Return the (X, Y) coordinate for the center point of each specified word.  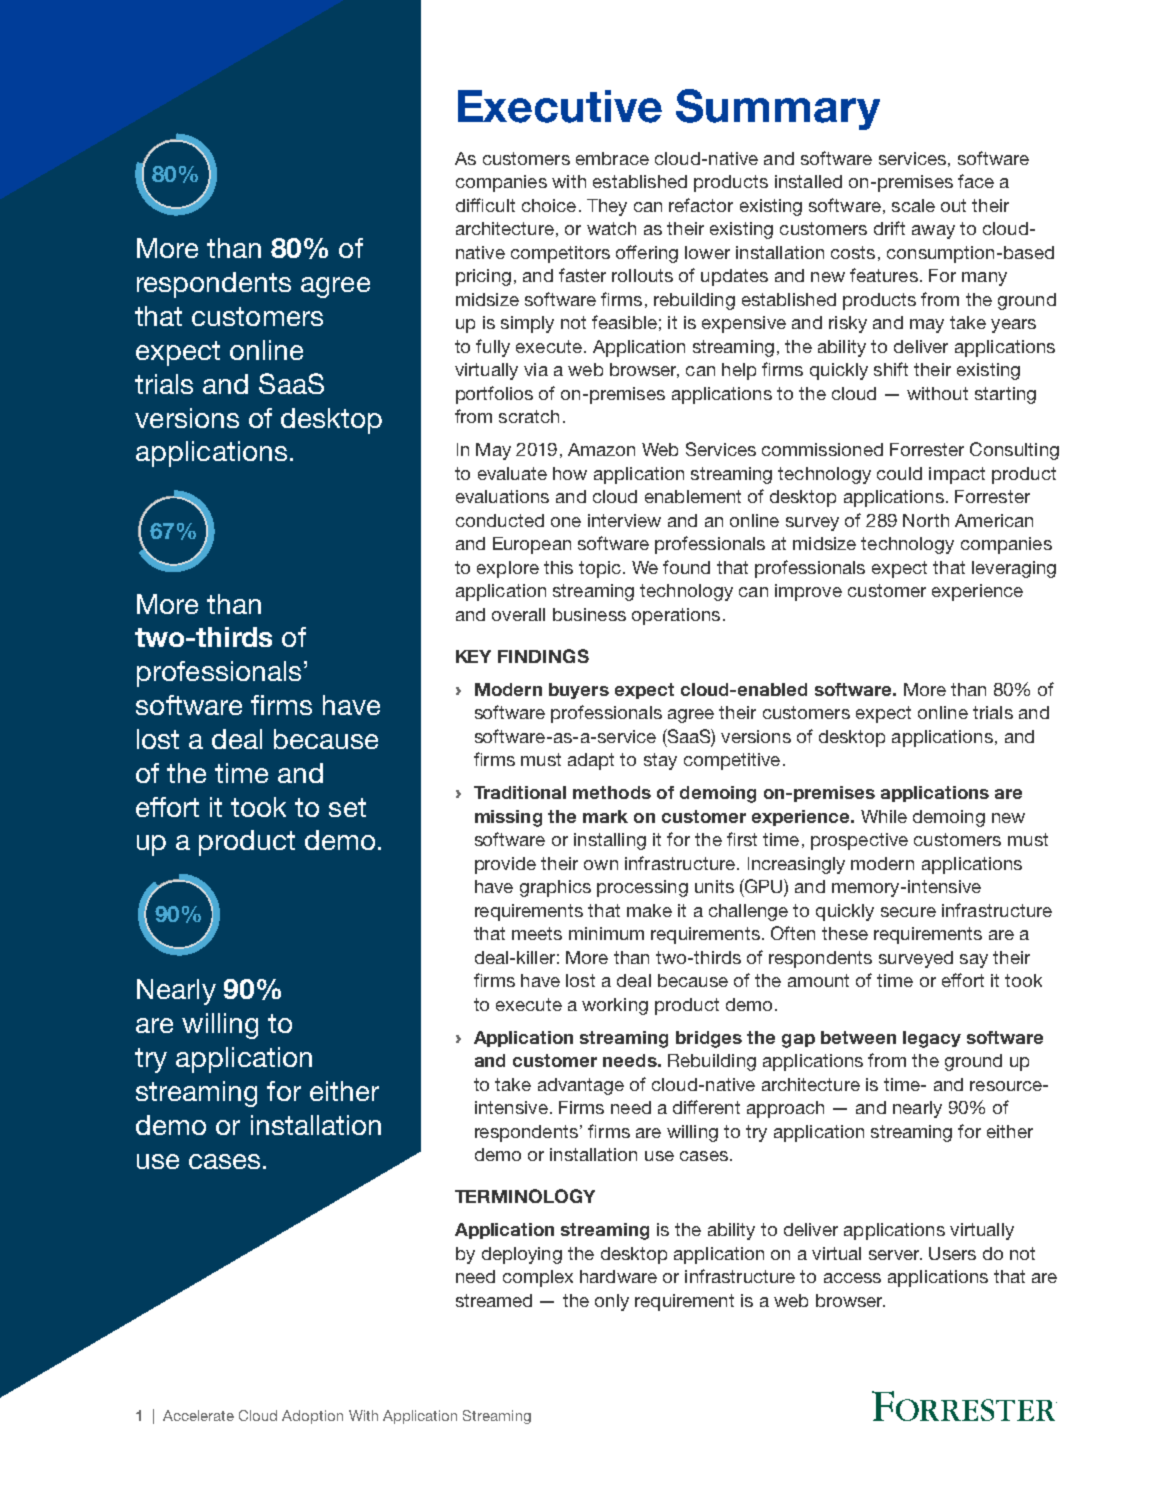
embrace (612, 158)
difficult (485, 205)
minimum (606, 933)
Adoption (312, 1417)
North (926, 520)
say (974, 961)
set (347, 807)
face (976, 181)
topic (600, 569)
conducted (500, 520)
